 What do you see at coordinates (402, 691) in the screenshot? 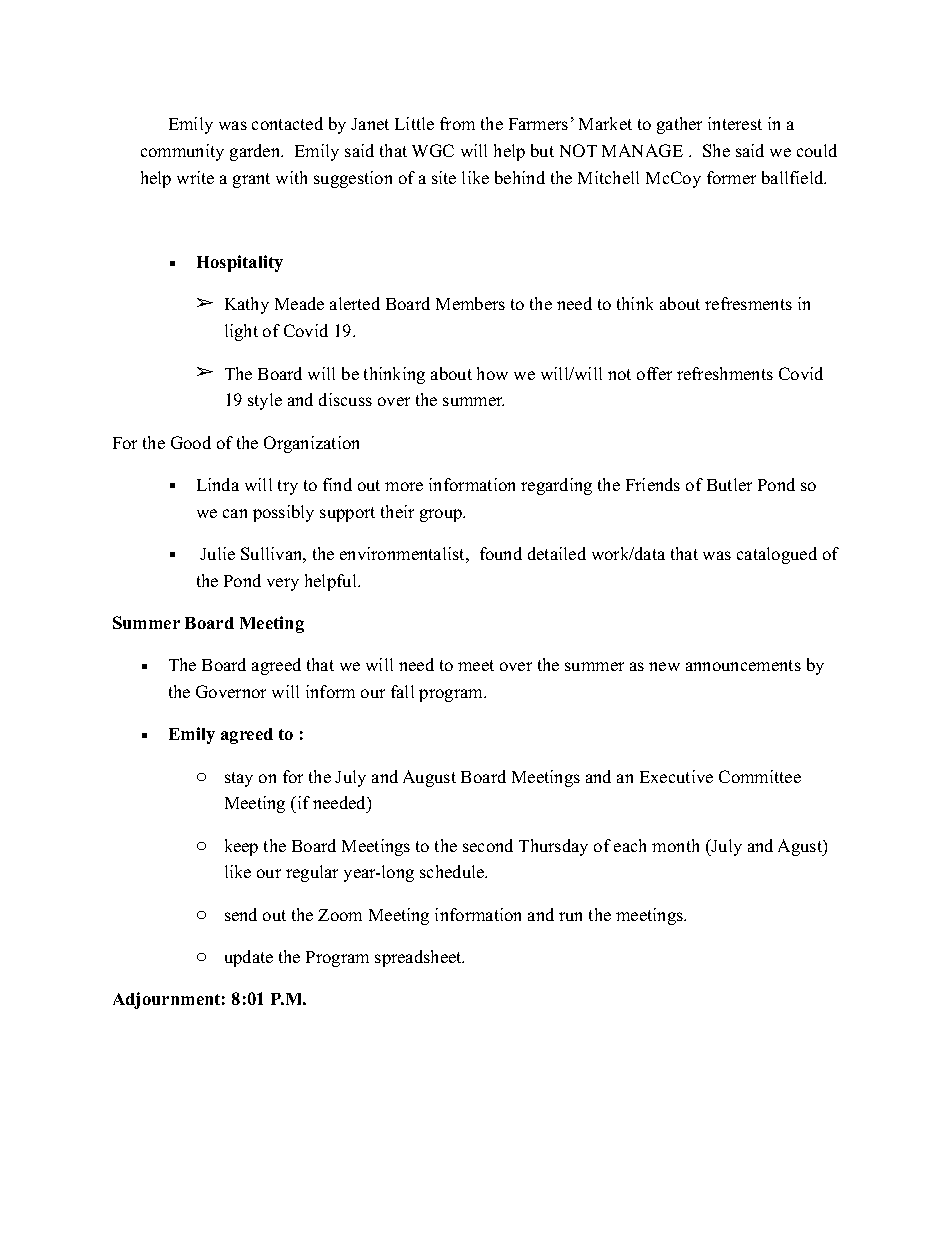
I see `fall` at bounding box center [402, 691].
